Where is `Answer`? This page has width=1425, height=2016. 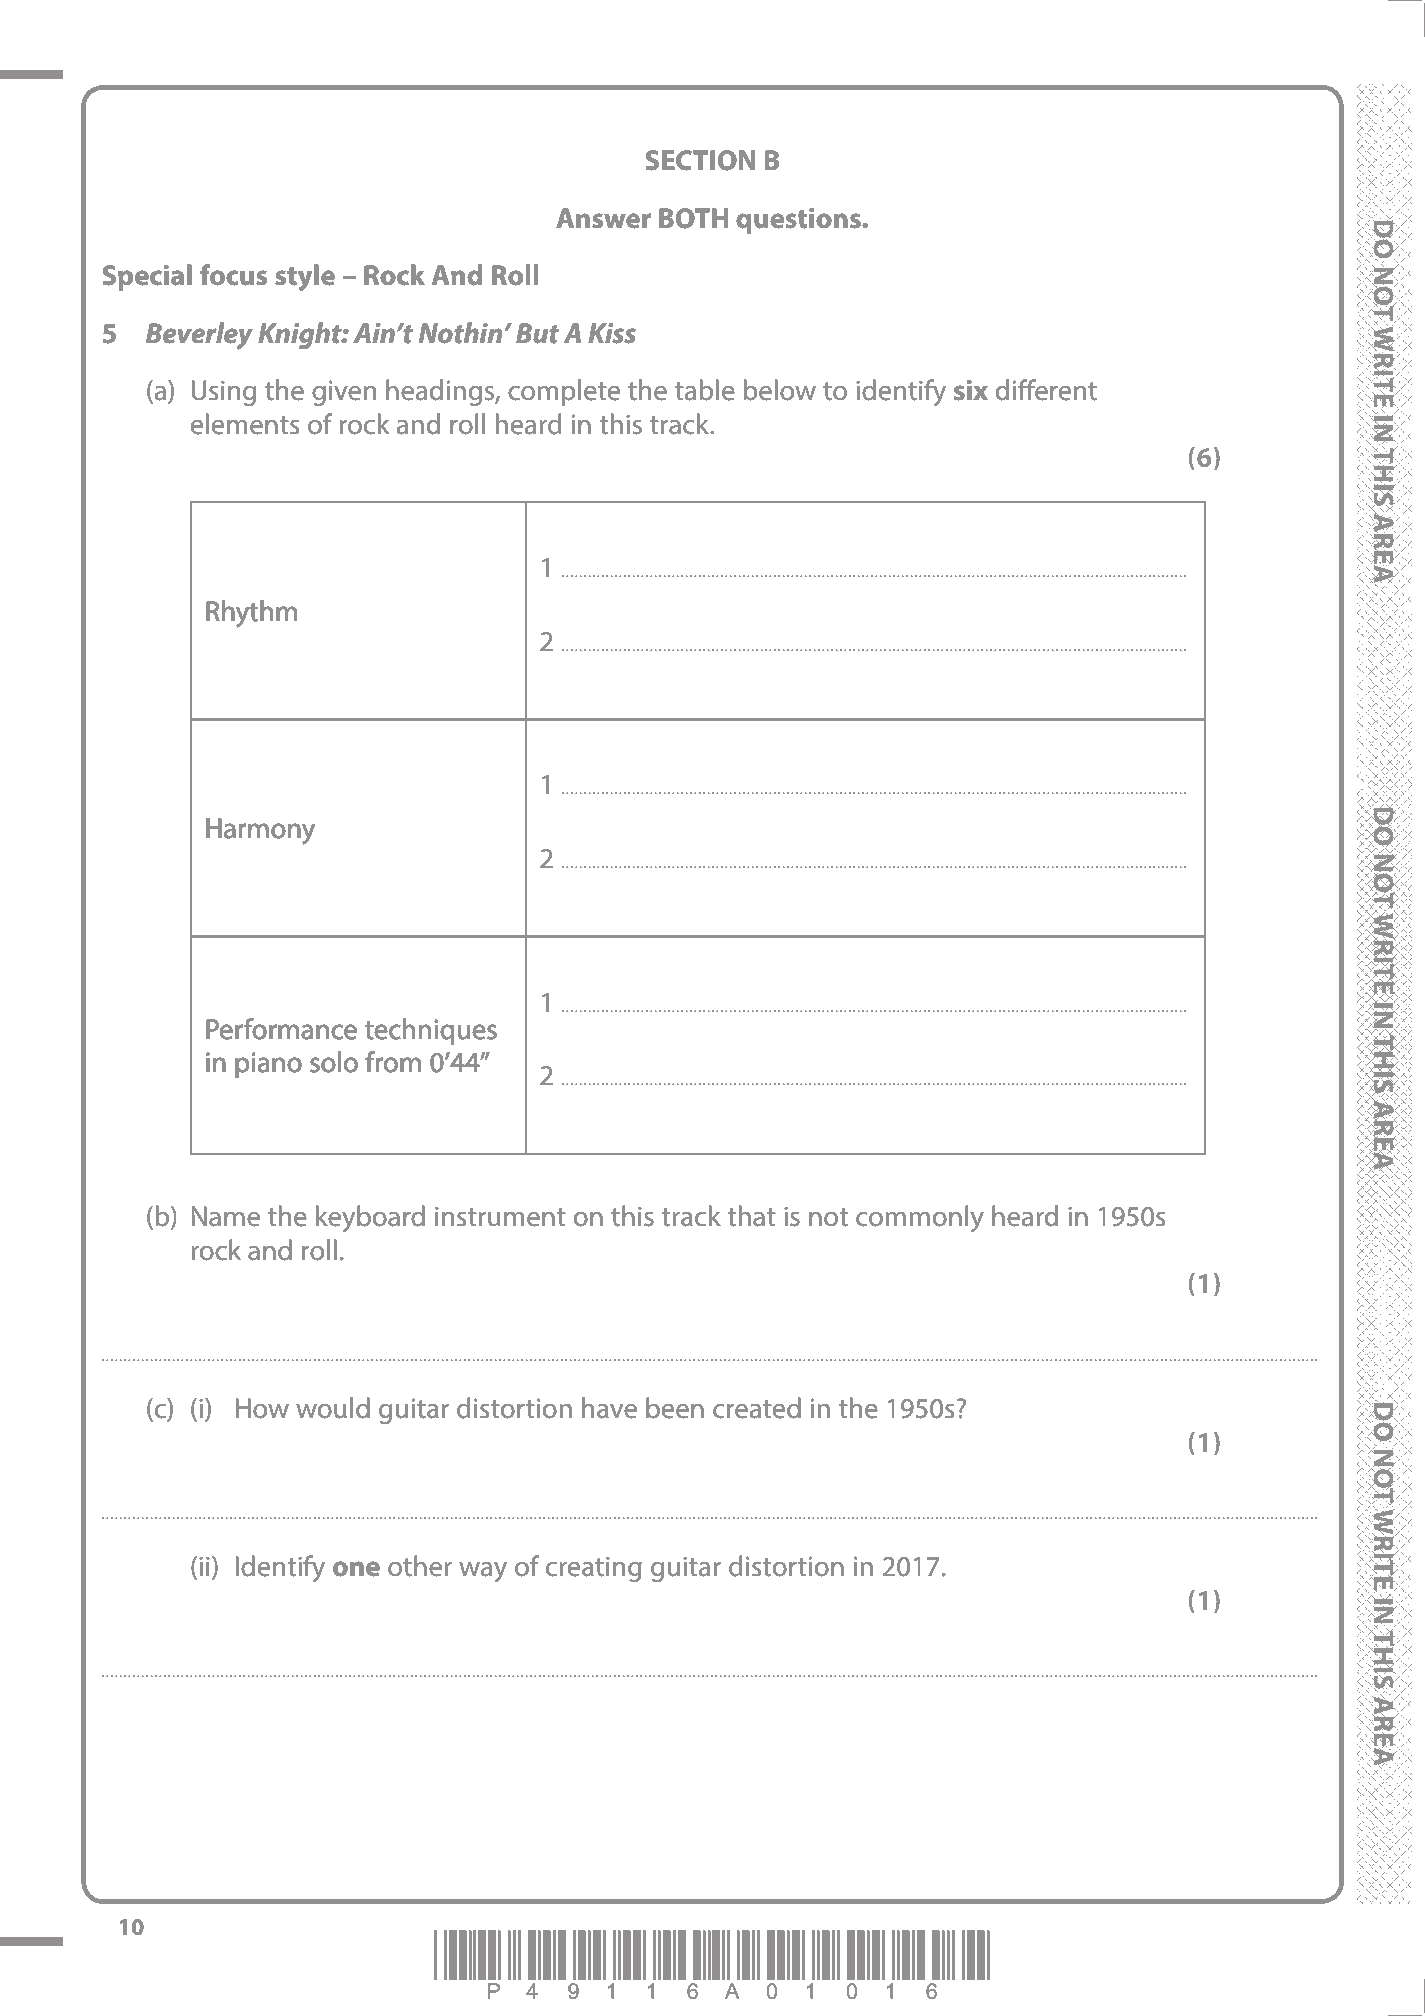 Answer is located at coordinates (603, 218).
